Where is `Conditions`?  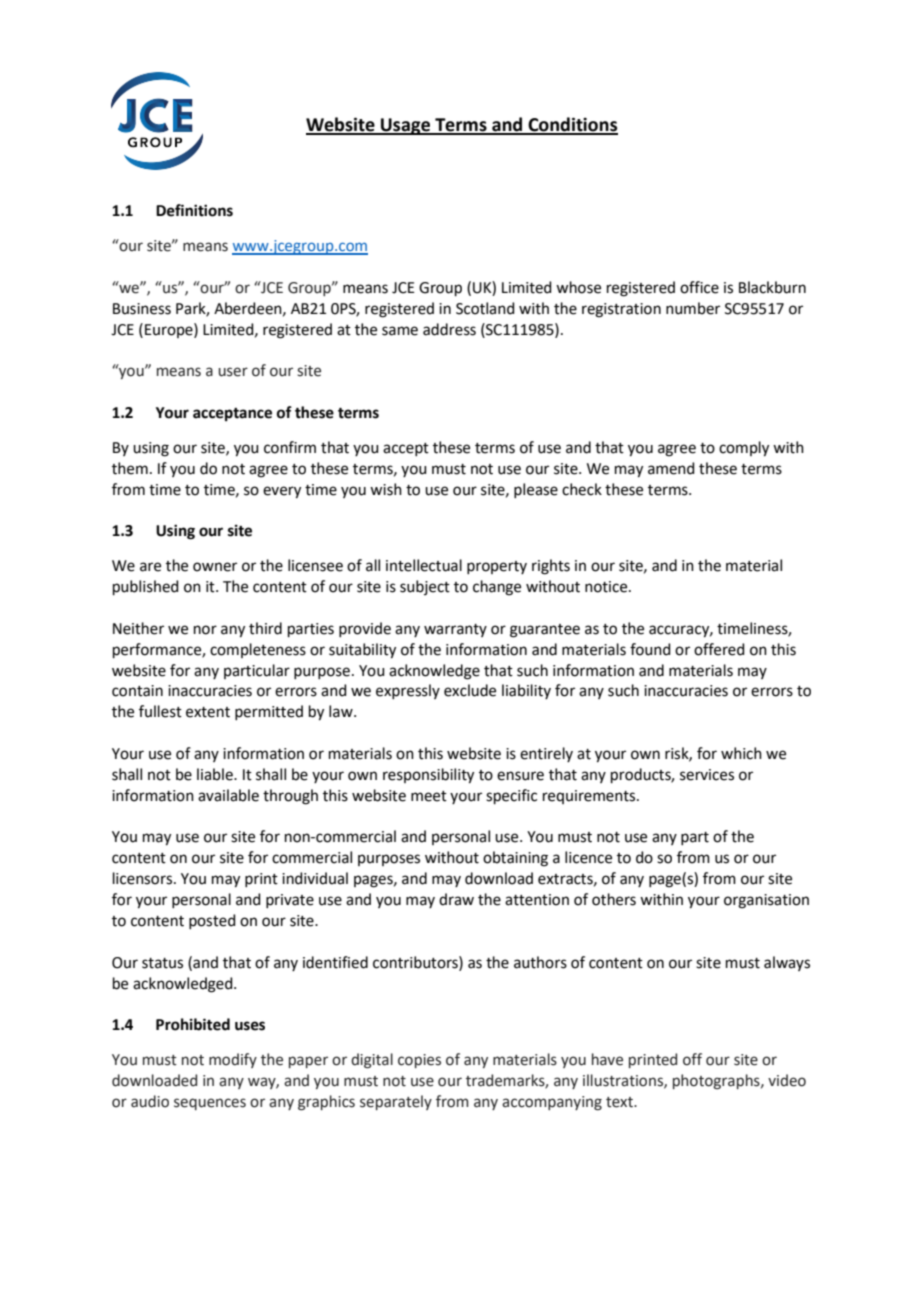 Conditions is located at coordinates (572, 125).
